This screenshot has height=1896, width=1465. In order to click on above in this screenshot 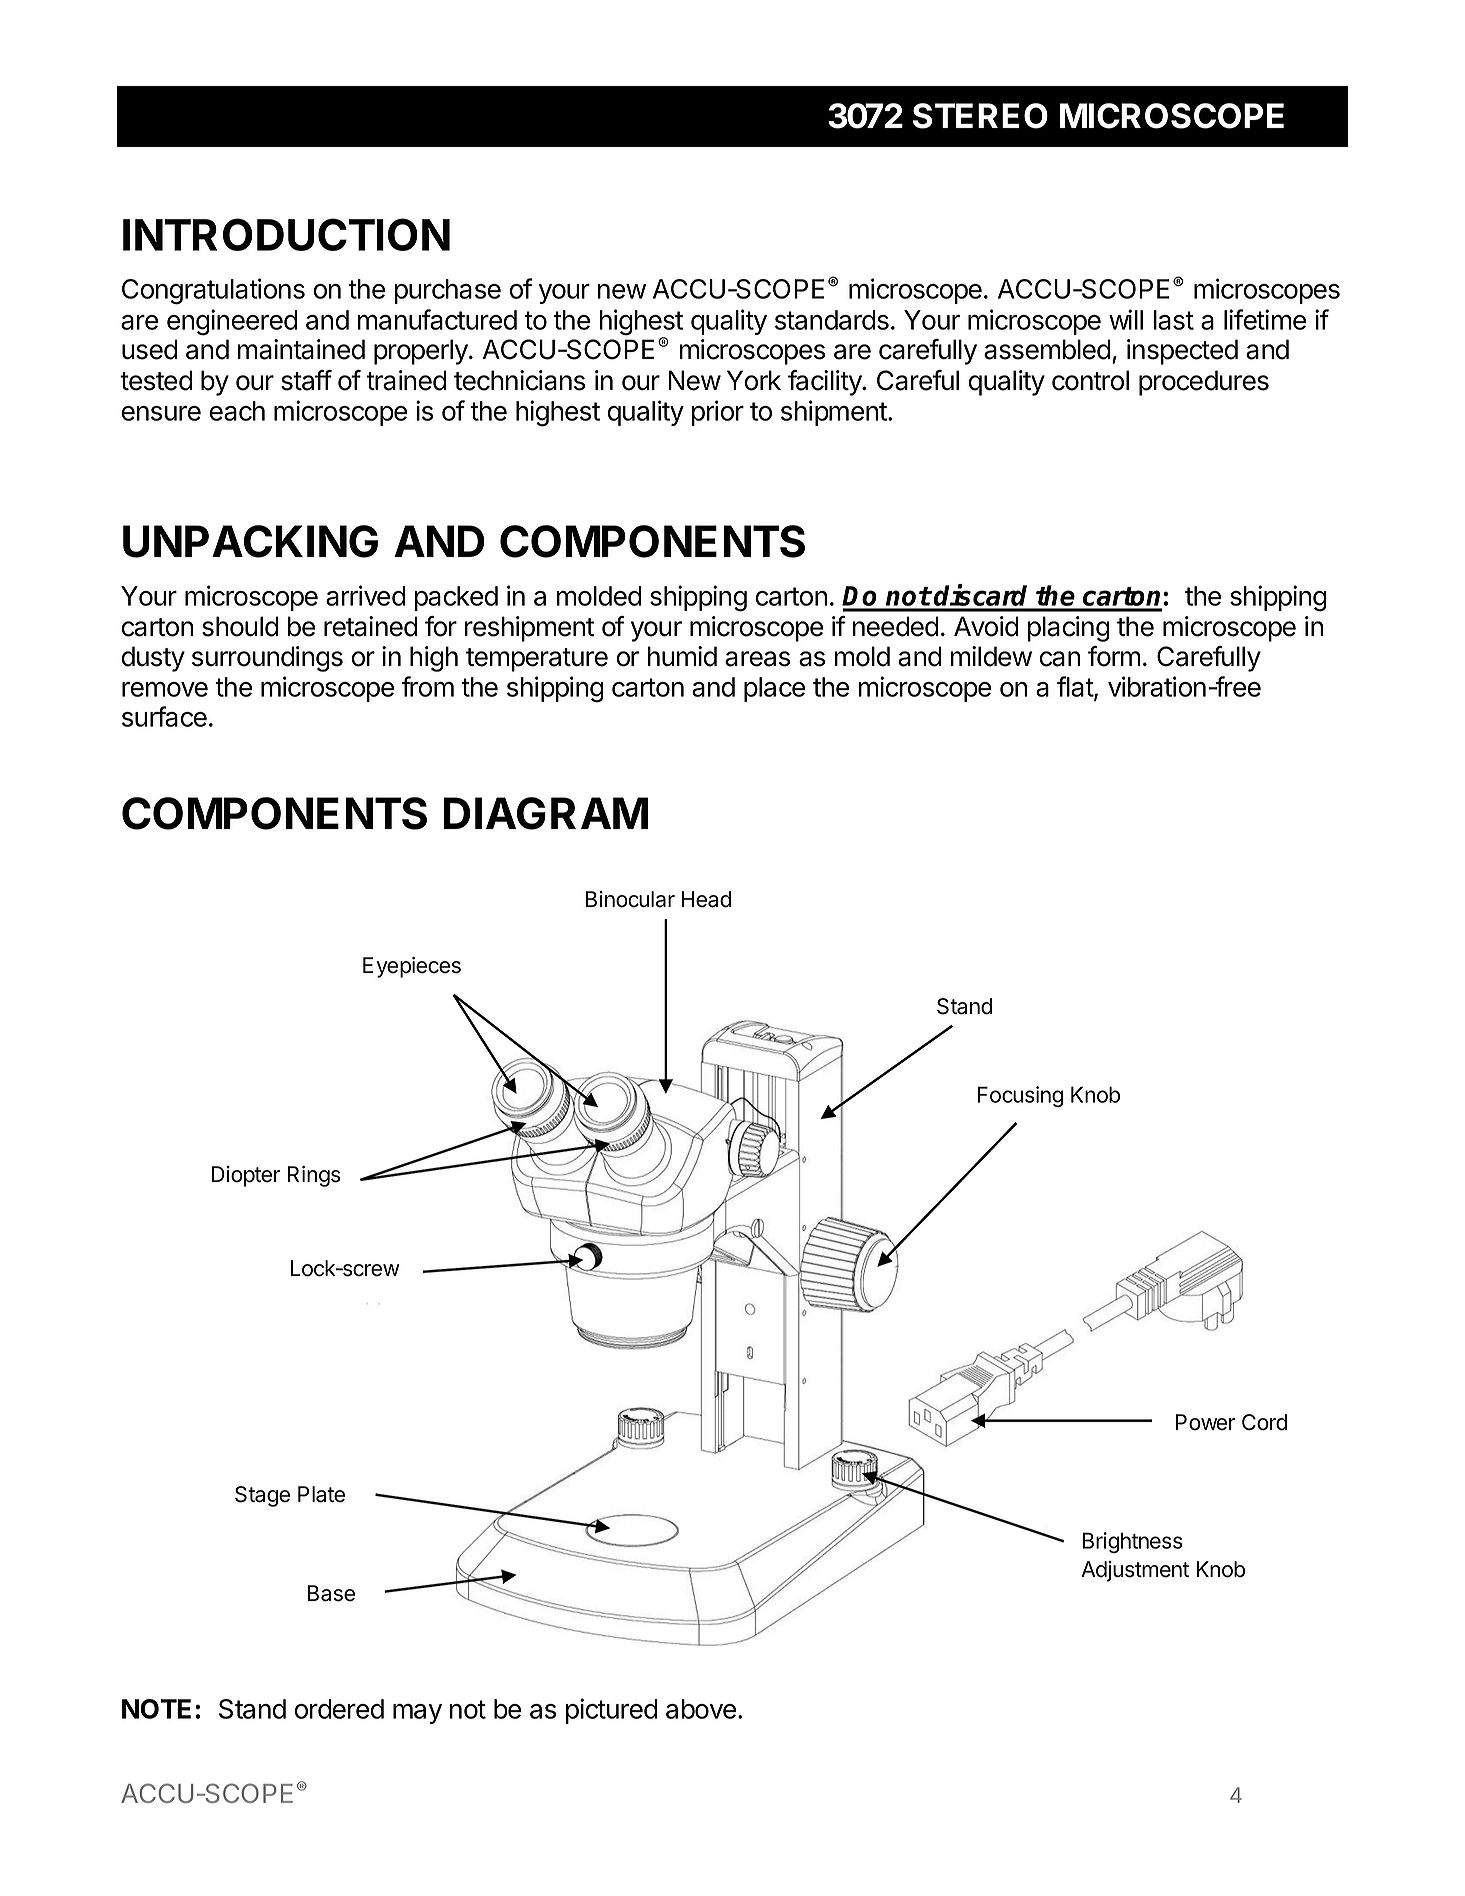, I will do `click(701, 1709)`.
